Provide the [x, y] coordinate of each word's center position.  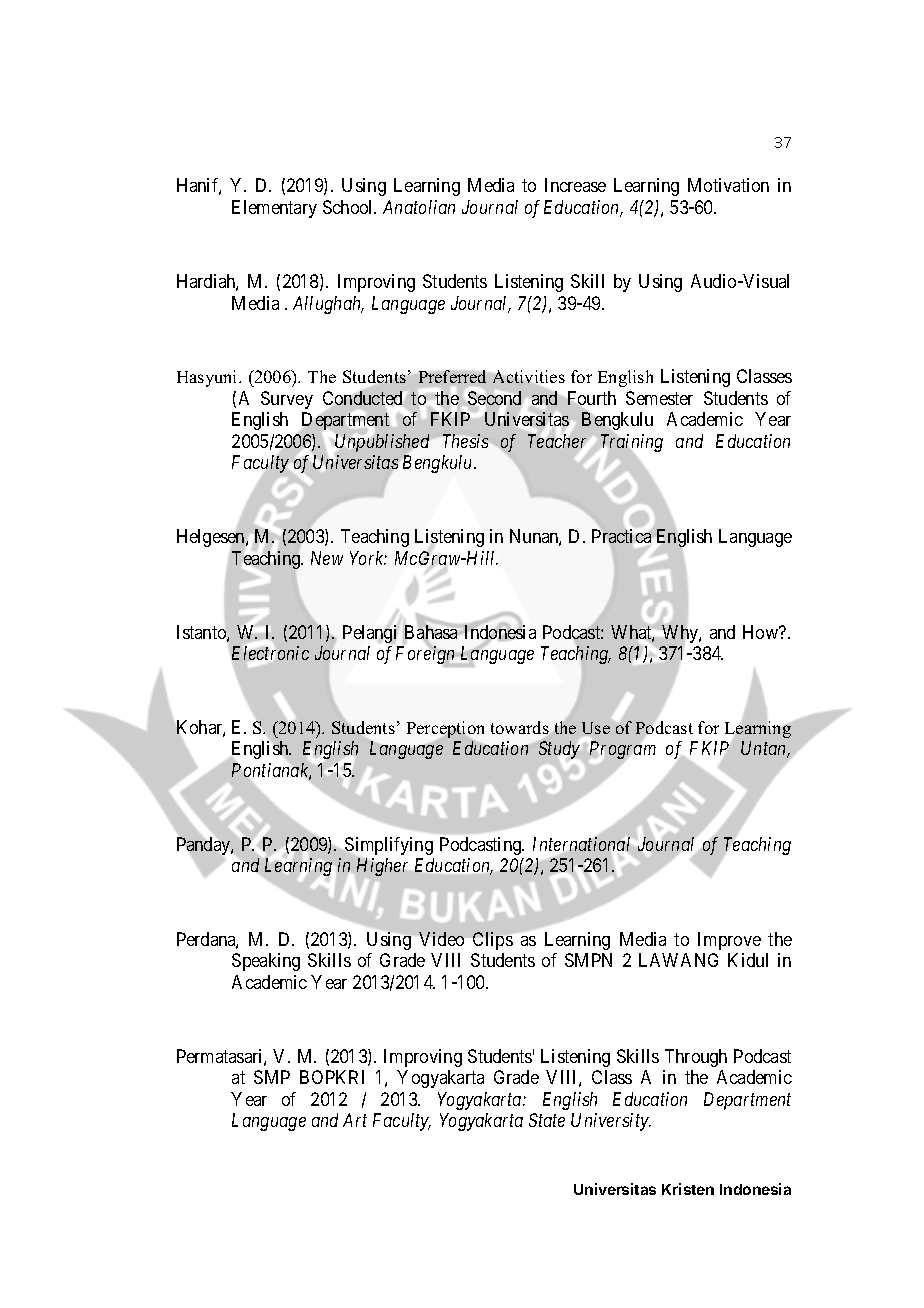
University [611, 1122]
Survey [287, 400]
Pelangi [369, 634]
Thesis [465, 441]
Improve [729, 941]
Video [441, 939]
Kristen [688, 1189]
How [762, 632]
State [547, 1120]
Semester [659, 398]
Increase [575, 185]
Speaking [266, 962]
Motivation [728, 185]
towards [521, 729]
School [349, 207]
